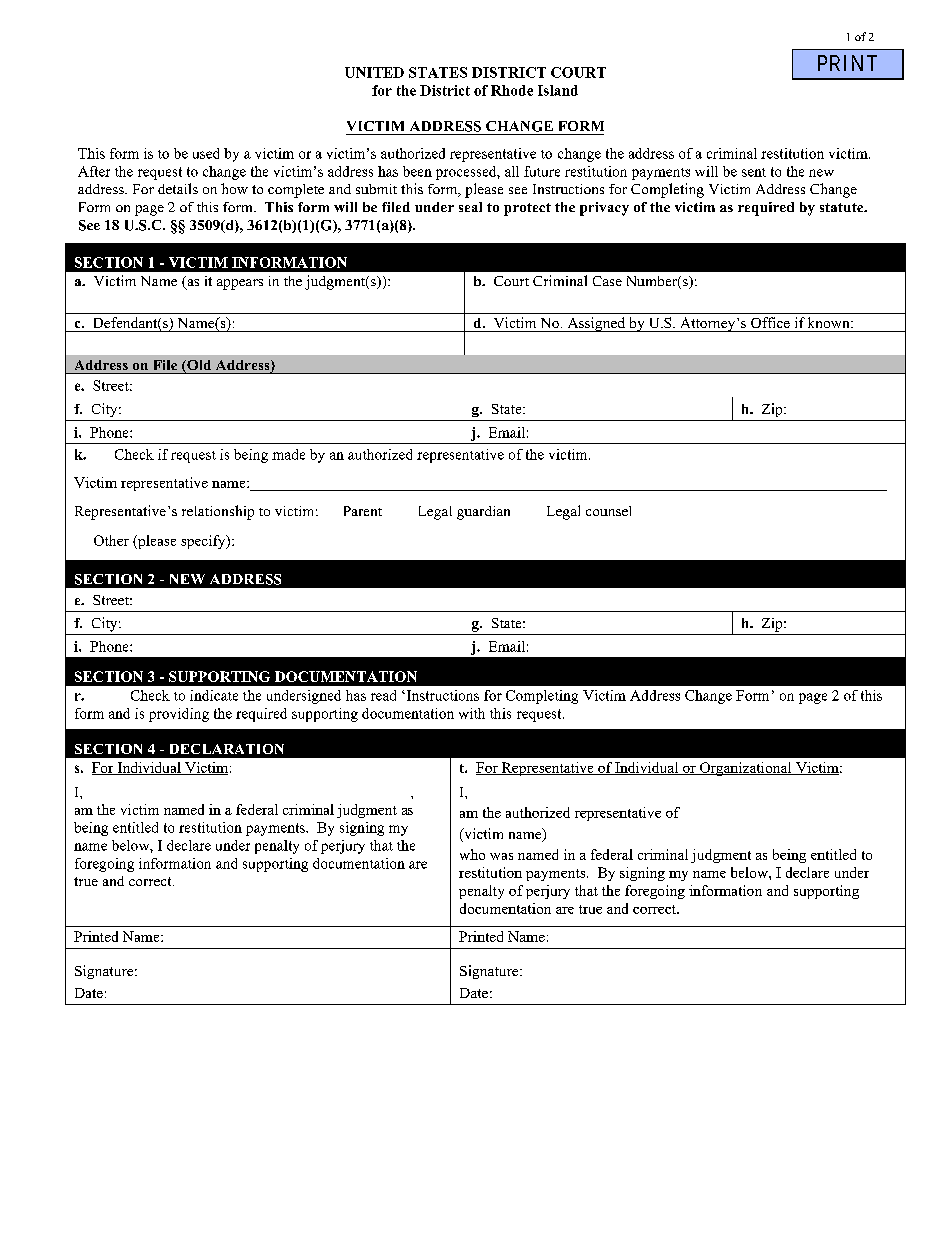  I want to click on who, so click(472, 854).
